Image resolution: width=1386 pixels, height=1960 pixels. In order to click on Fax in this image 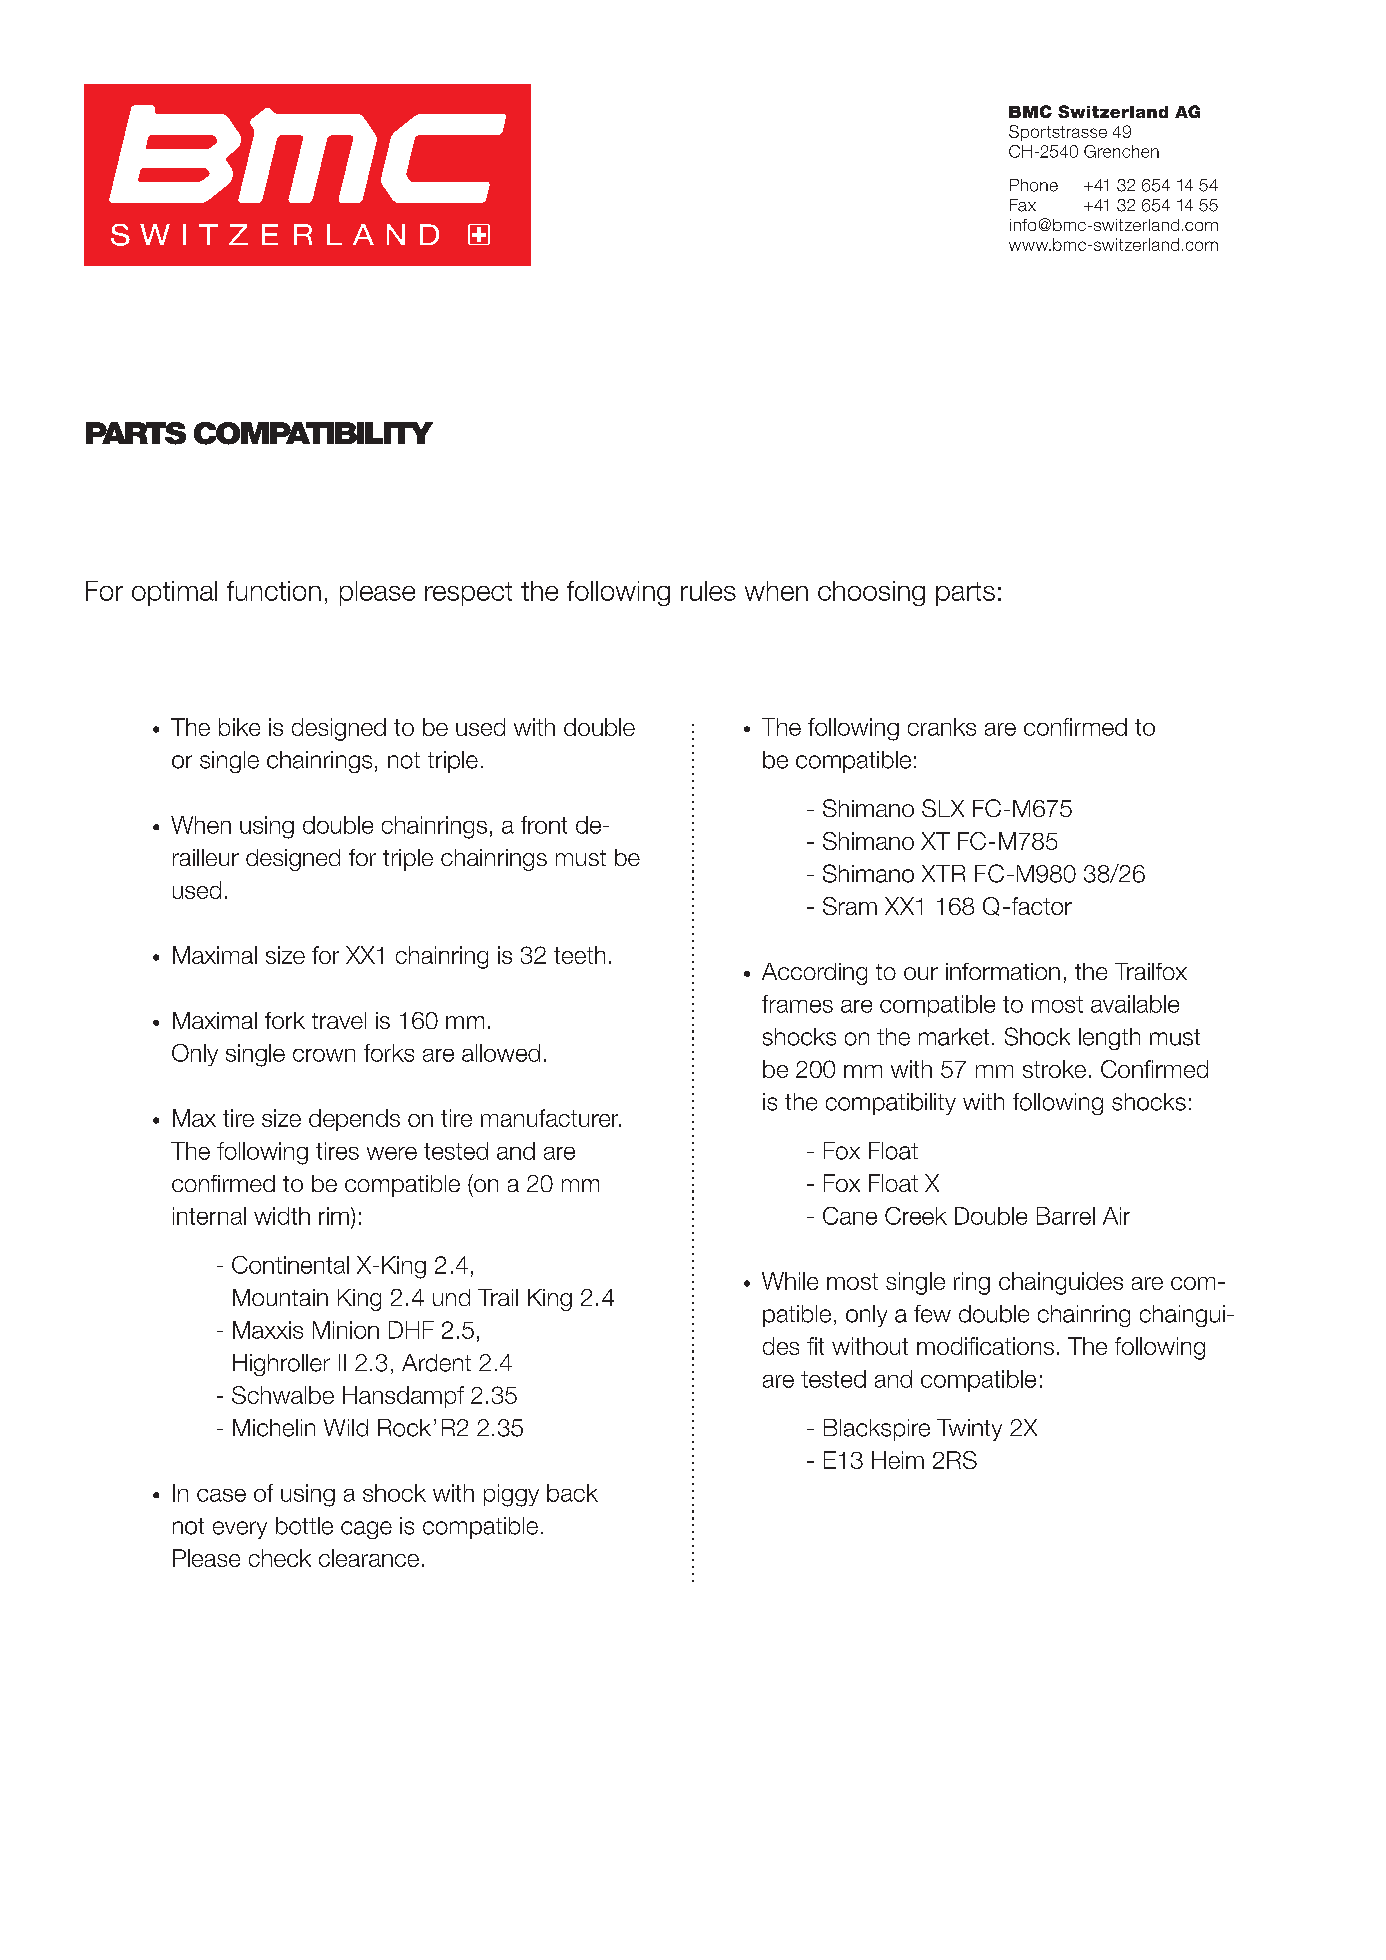, I will do `click(1023, 205)`.
